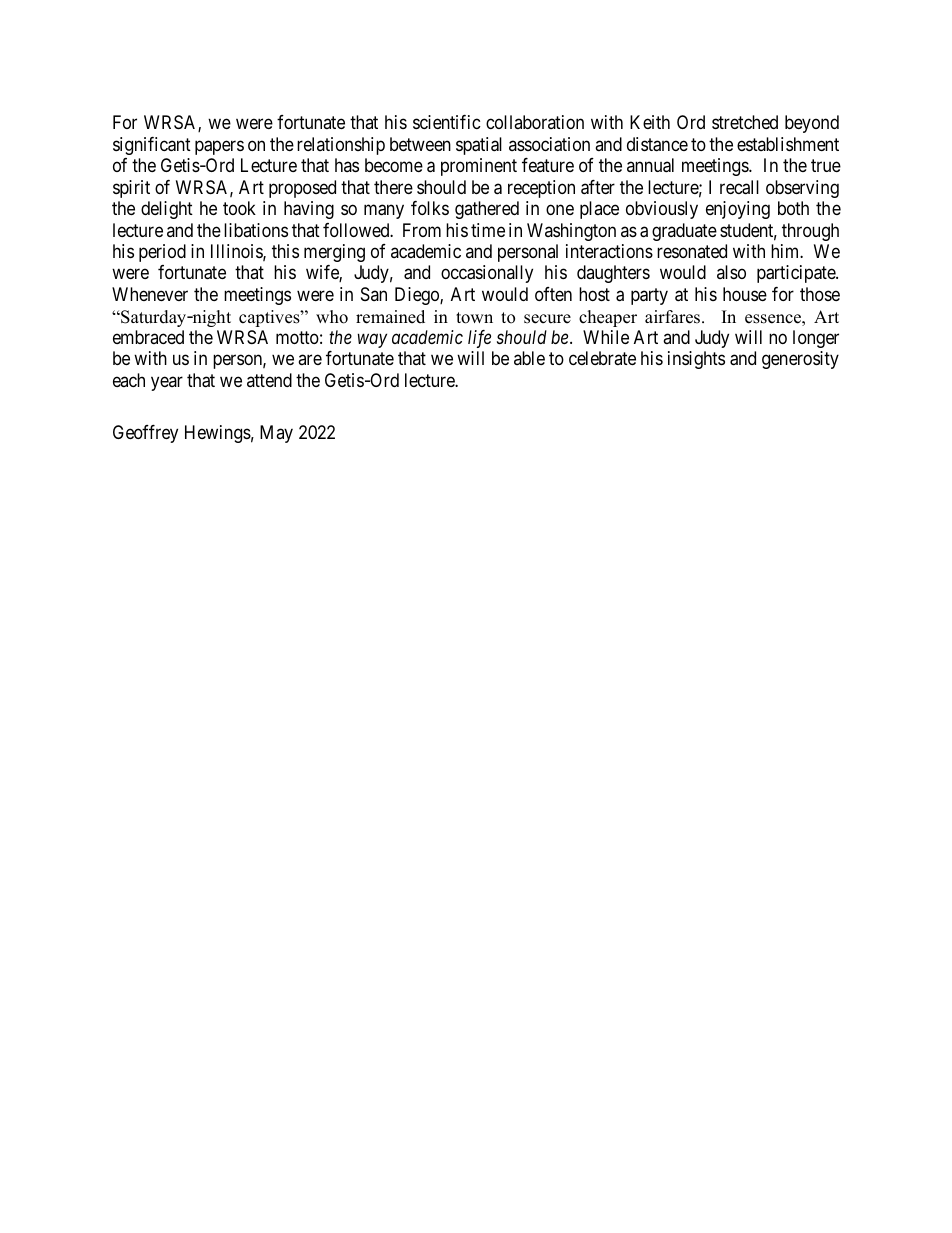  Describe the element at coordinates (487, 274) in the page. I see `occasionally` at that location.
